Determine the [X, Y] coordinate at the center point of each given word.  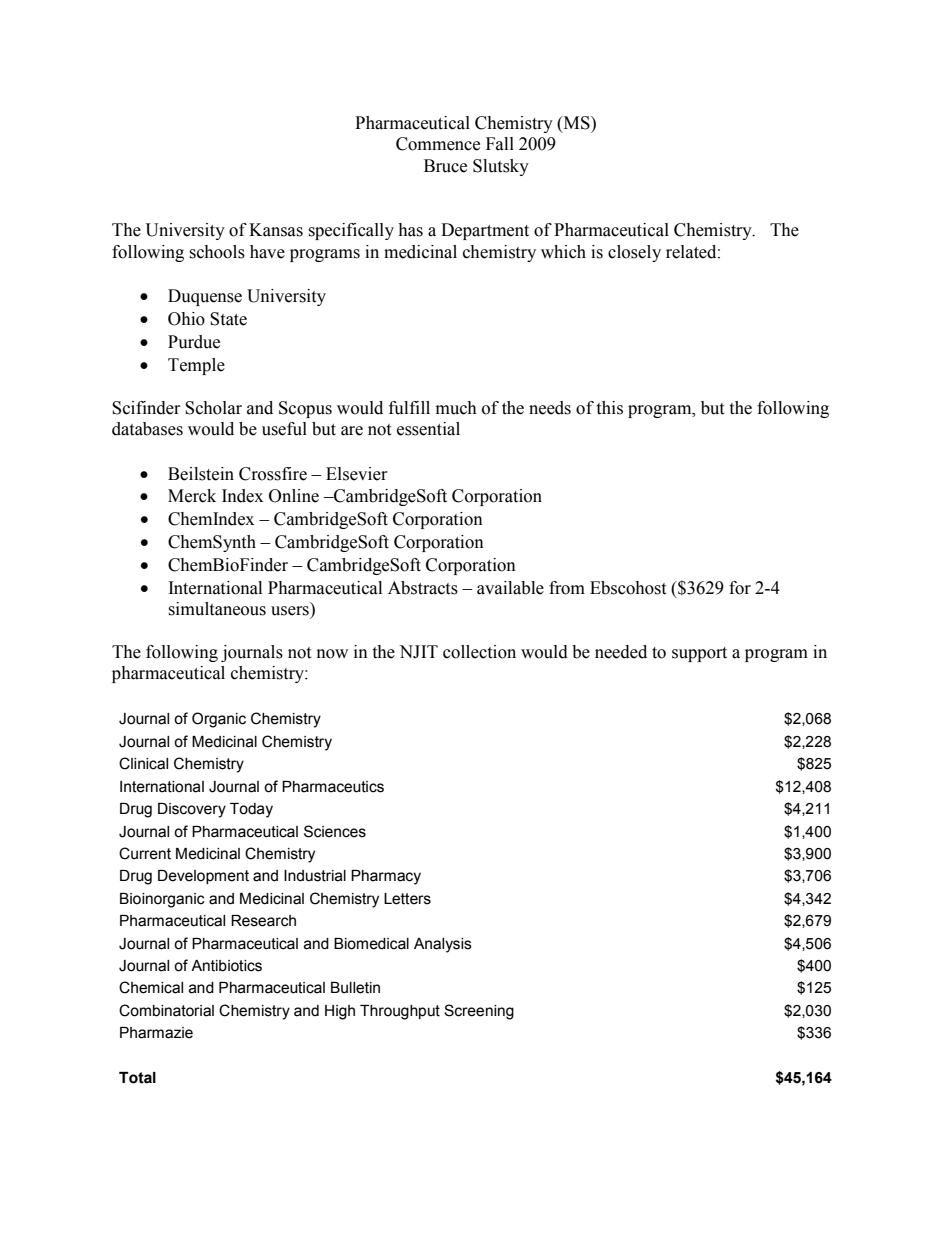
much [456, 408]
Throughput [400, 1012]
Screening [479, 1012]
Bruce [445, 166]
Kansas [276, 230]
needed [621, 652]
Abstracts [423, 588]
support [699, 654]
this [609, 408]
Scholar [213, 408]
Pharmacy [386, 877]
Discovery [192, 810]
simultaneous [217, 609]
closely [634, 253]
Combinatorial [166, 1010]
